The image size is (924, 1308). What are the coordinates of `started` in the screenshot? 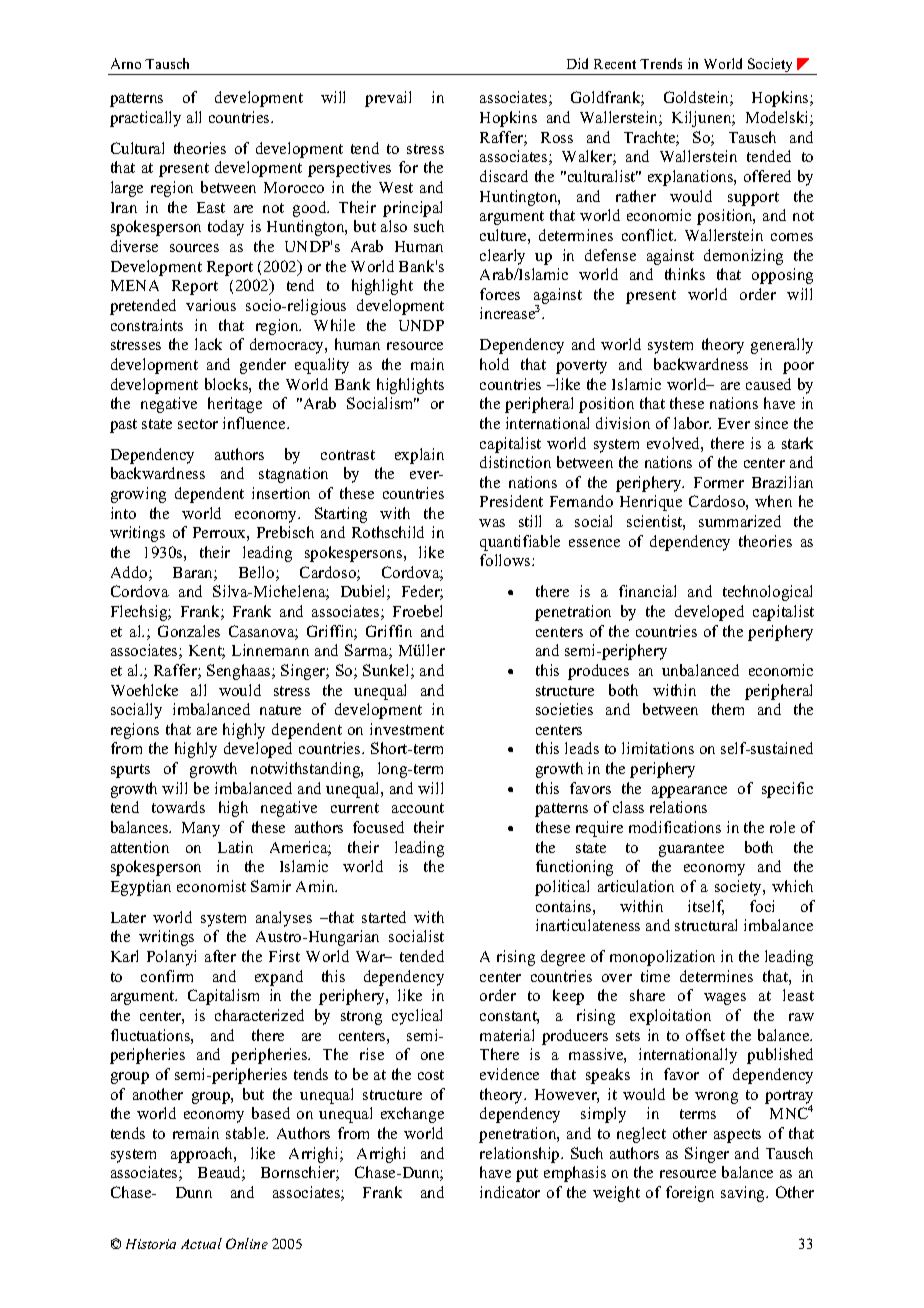 It's located at (384, 917).
